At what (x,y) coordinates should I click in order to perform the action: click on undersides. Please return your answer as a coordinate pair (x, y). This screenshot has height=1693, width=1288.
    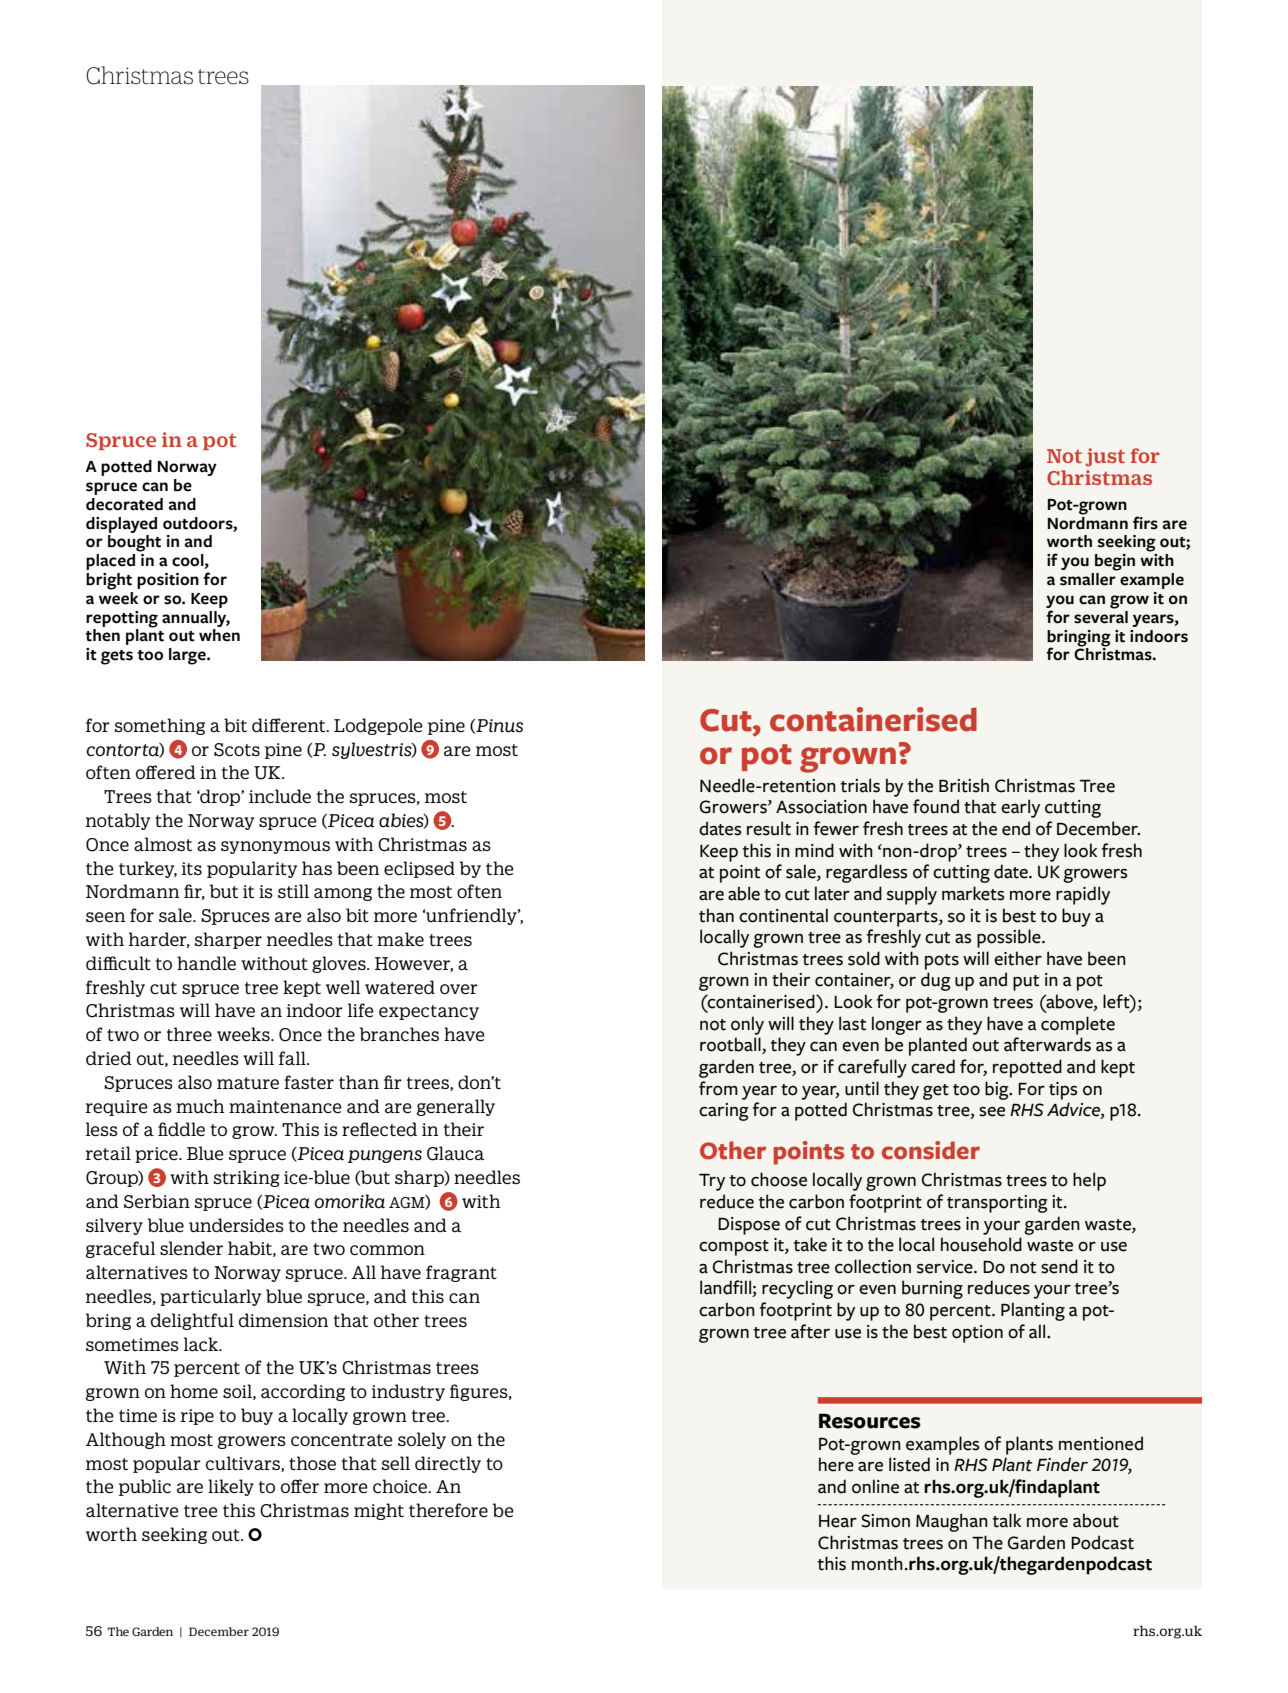
    Looking at the image, I should click on (236, 1225).
